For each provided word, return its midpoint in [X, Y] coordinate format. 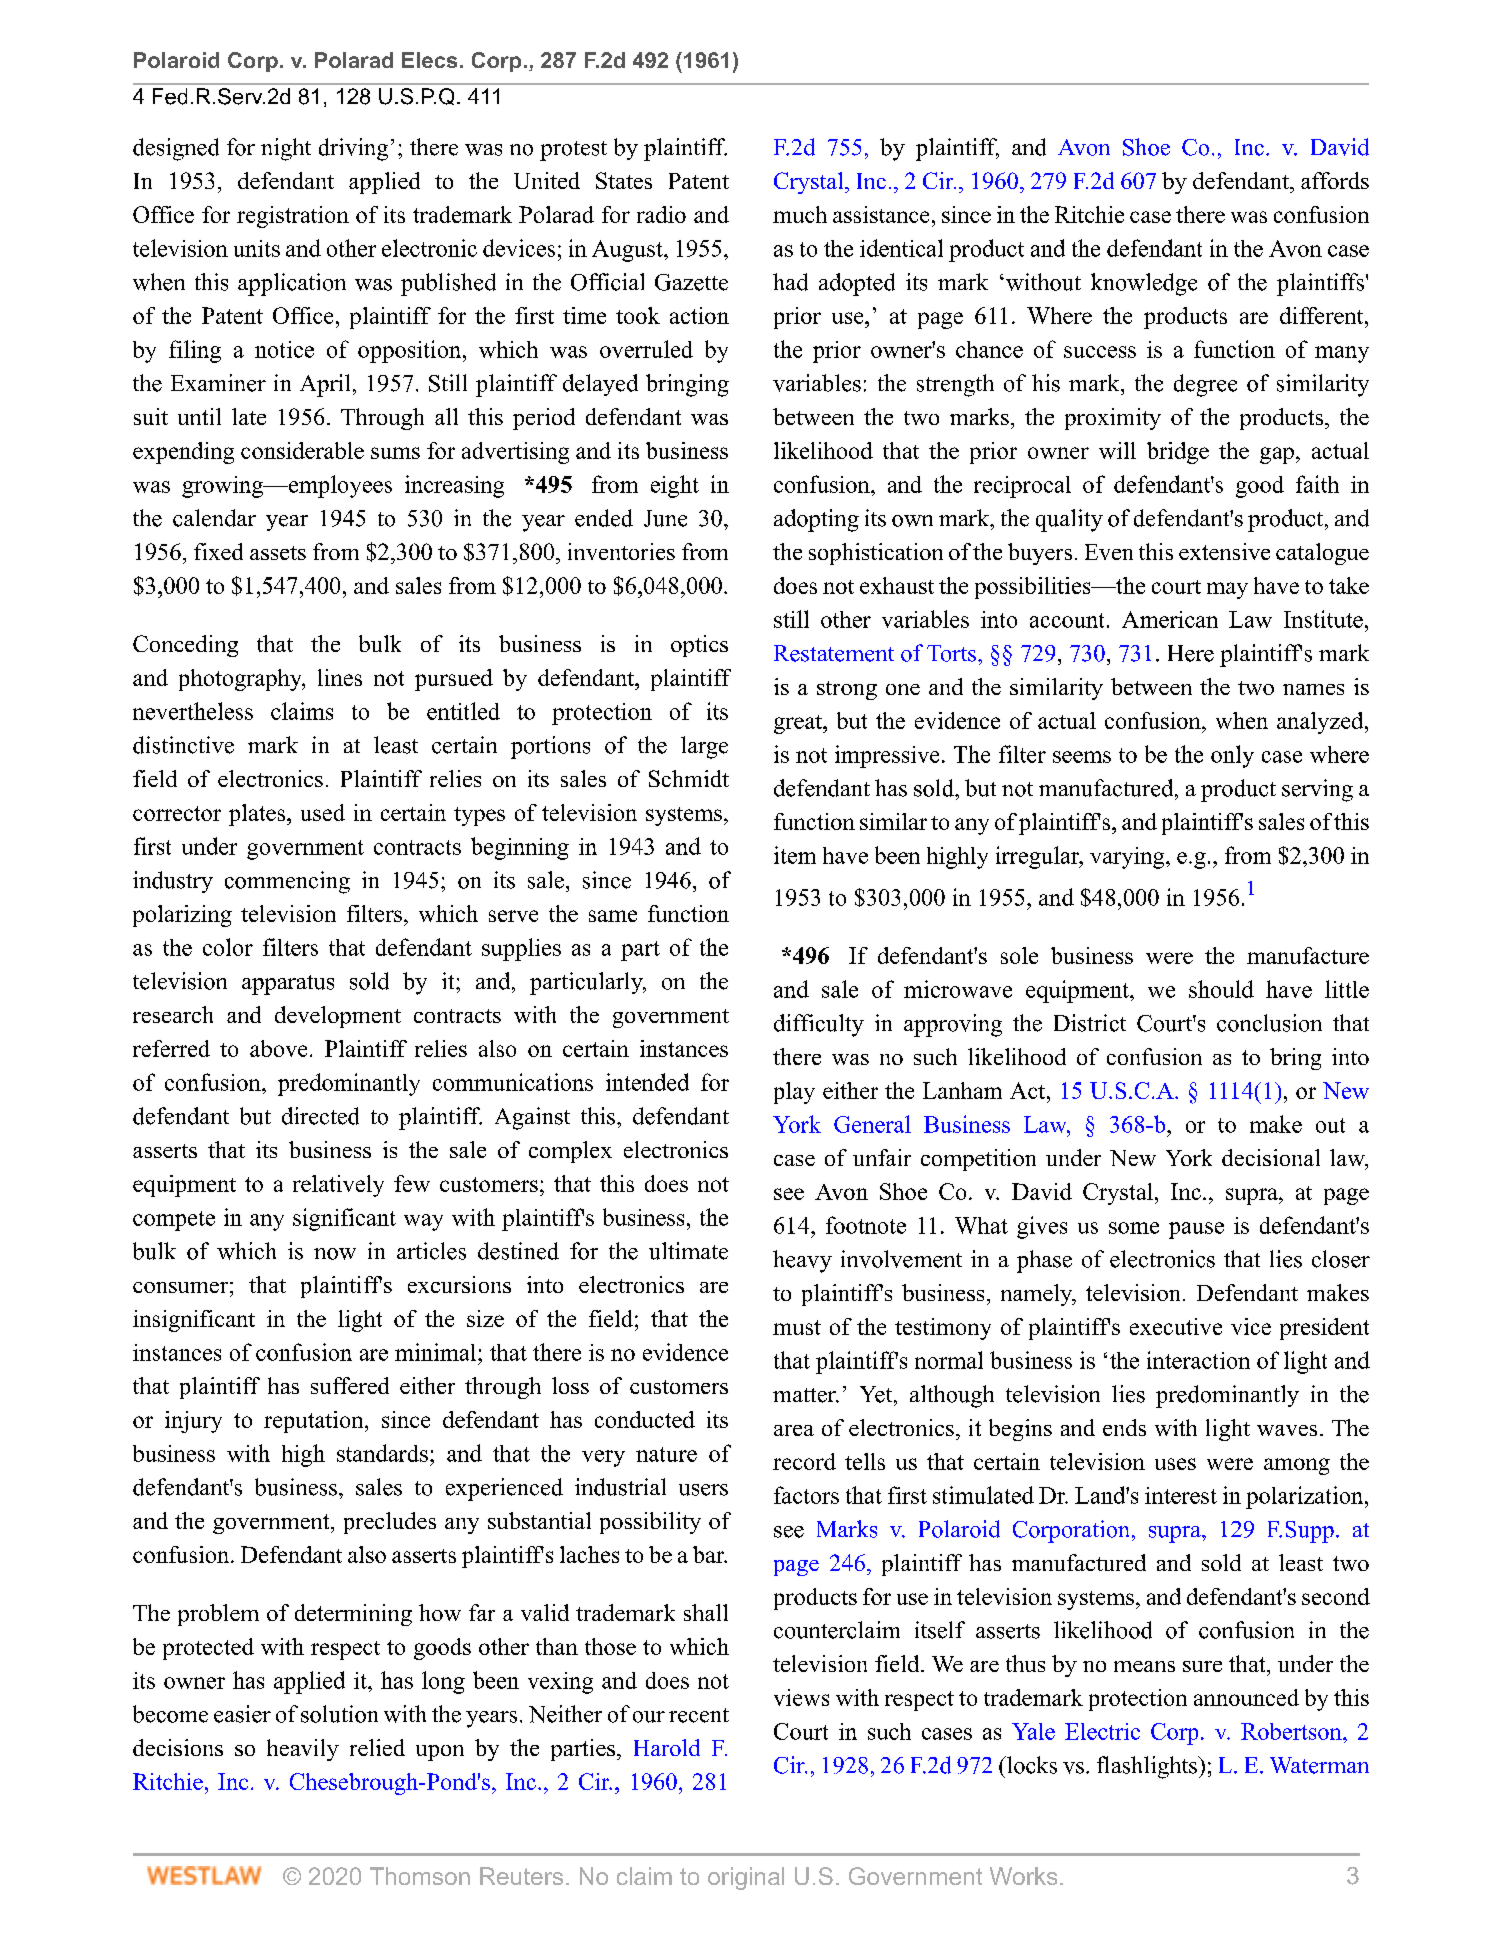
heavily [303, 1750]
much [800, 214]
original [746, 1878]
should [1221, 989]
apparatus [288, 985]
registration [293, 217]
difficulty [819, 1025]
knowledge [1144, 284]
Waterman [1319, 1765]
